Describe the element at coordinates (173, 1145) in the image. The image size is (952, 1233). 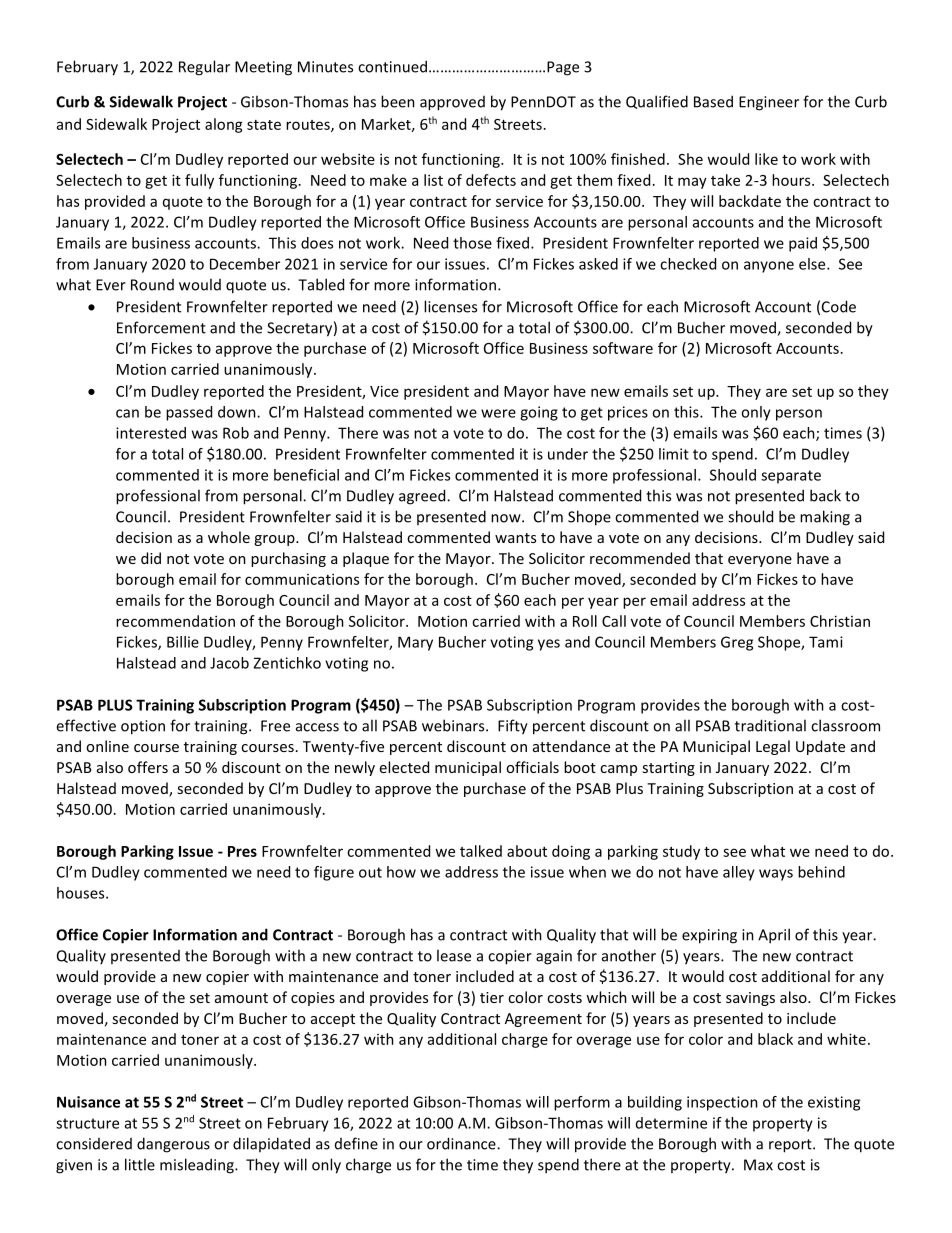
I see `dangerous` at that location.
